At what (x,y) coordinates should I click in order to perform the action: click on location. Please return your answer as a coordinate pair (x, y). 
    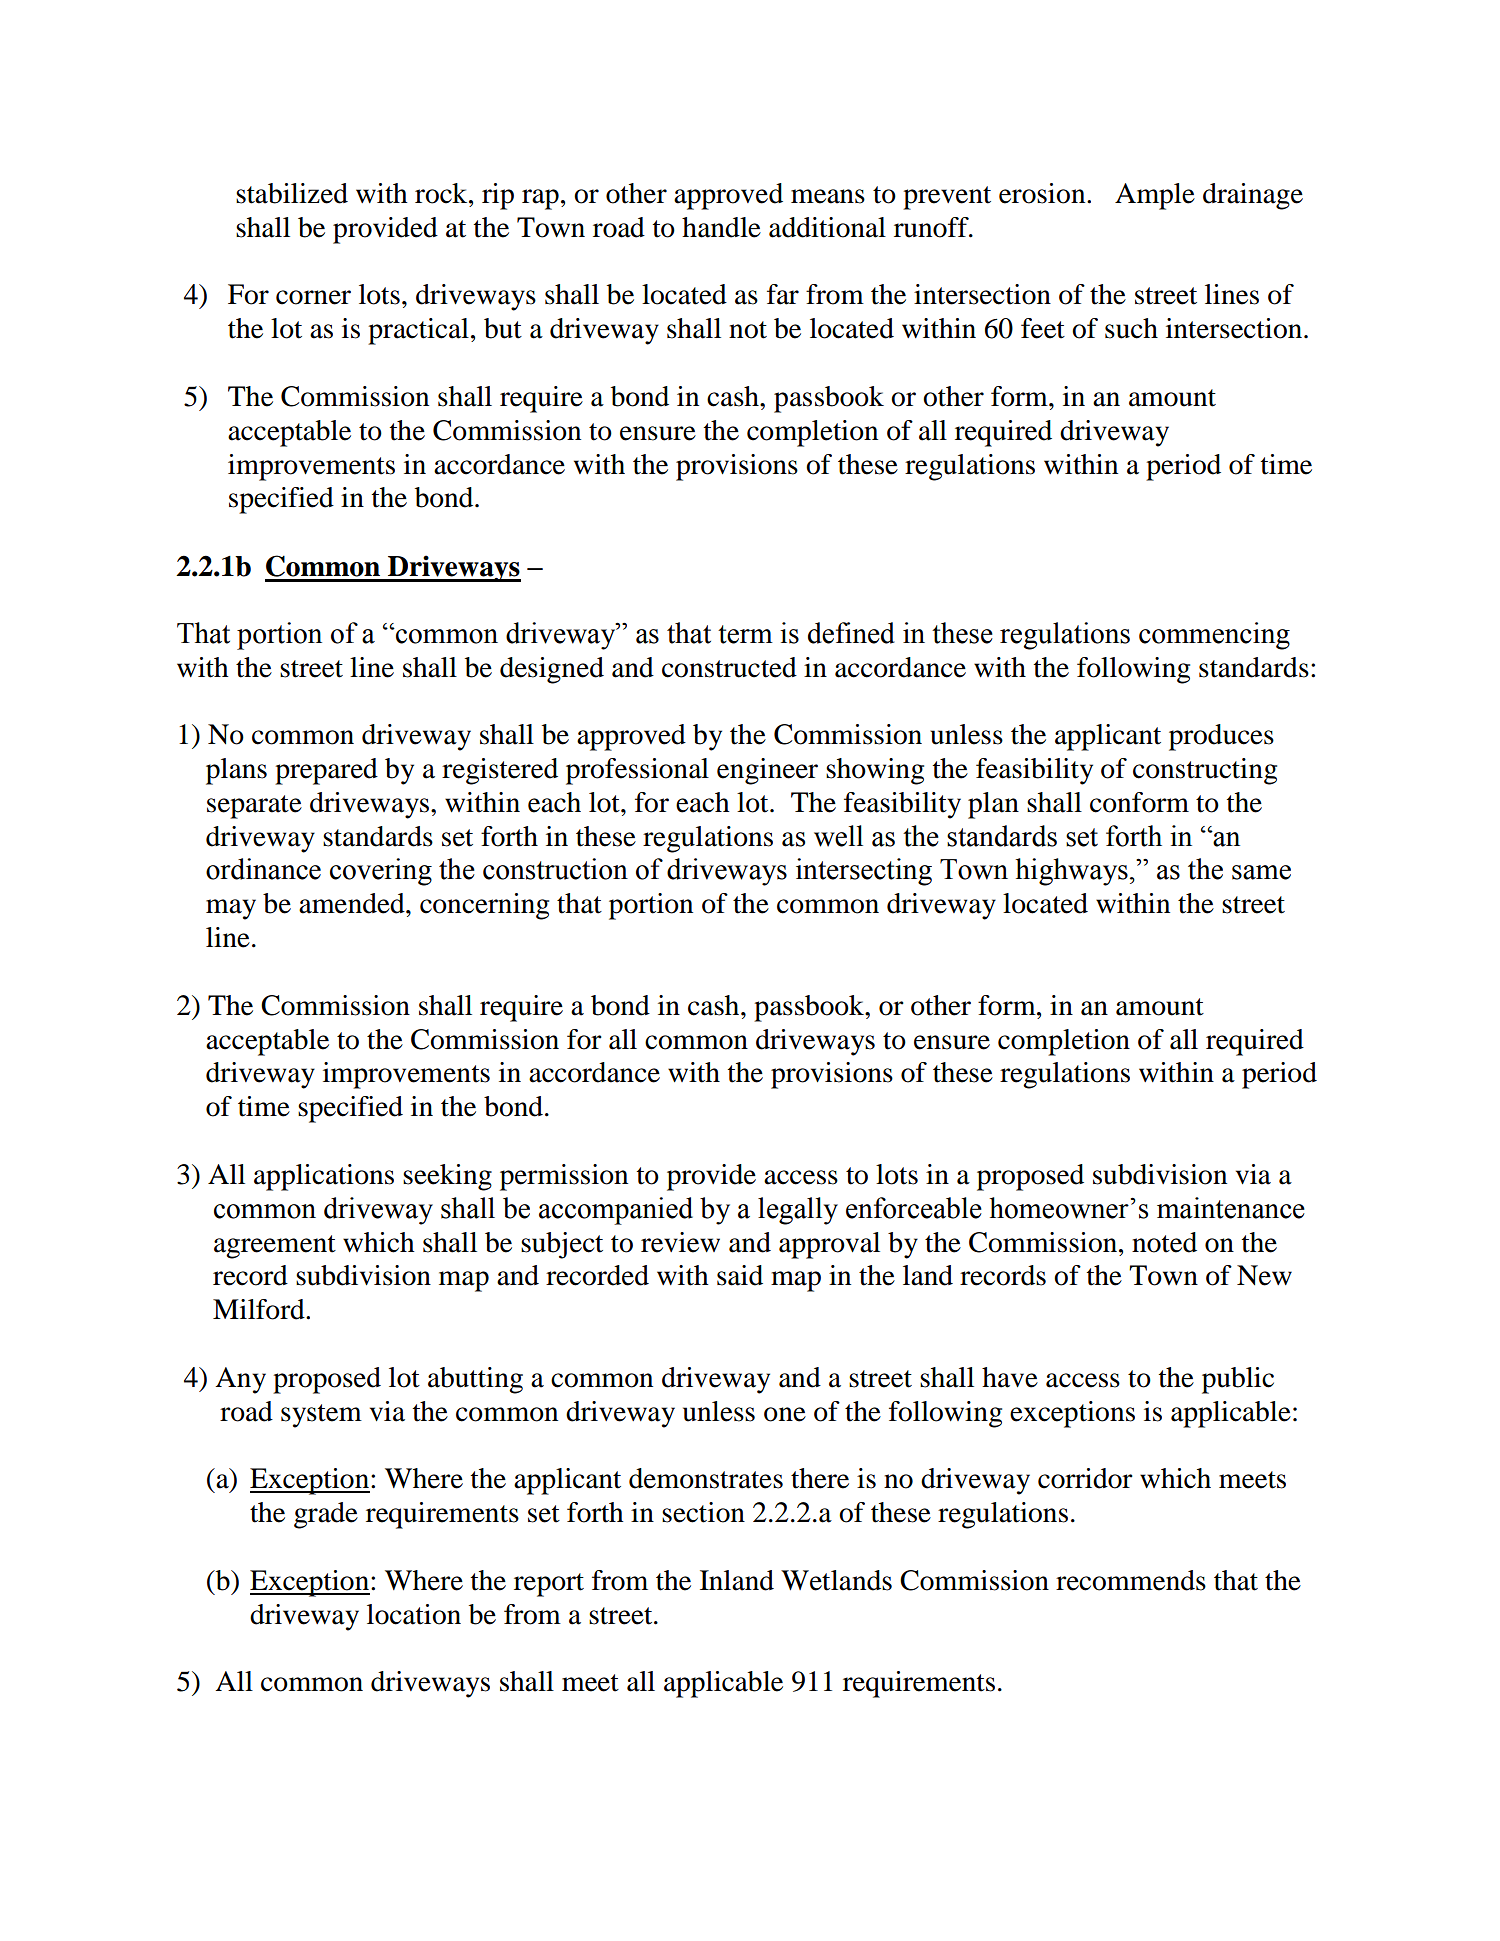
    Looking at the image, I should click on (414, 1614).
